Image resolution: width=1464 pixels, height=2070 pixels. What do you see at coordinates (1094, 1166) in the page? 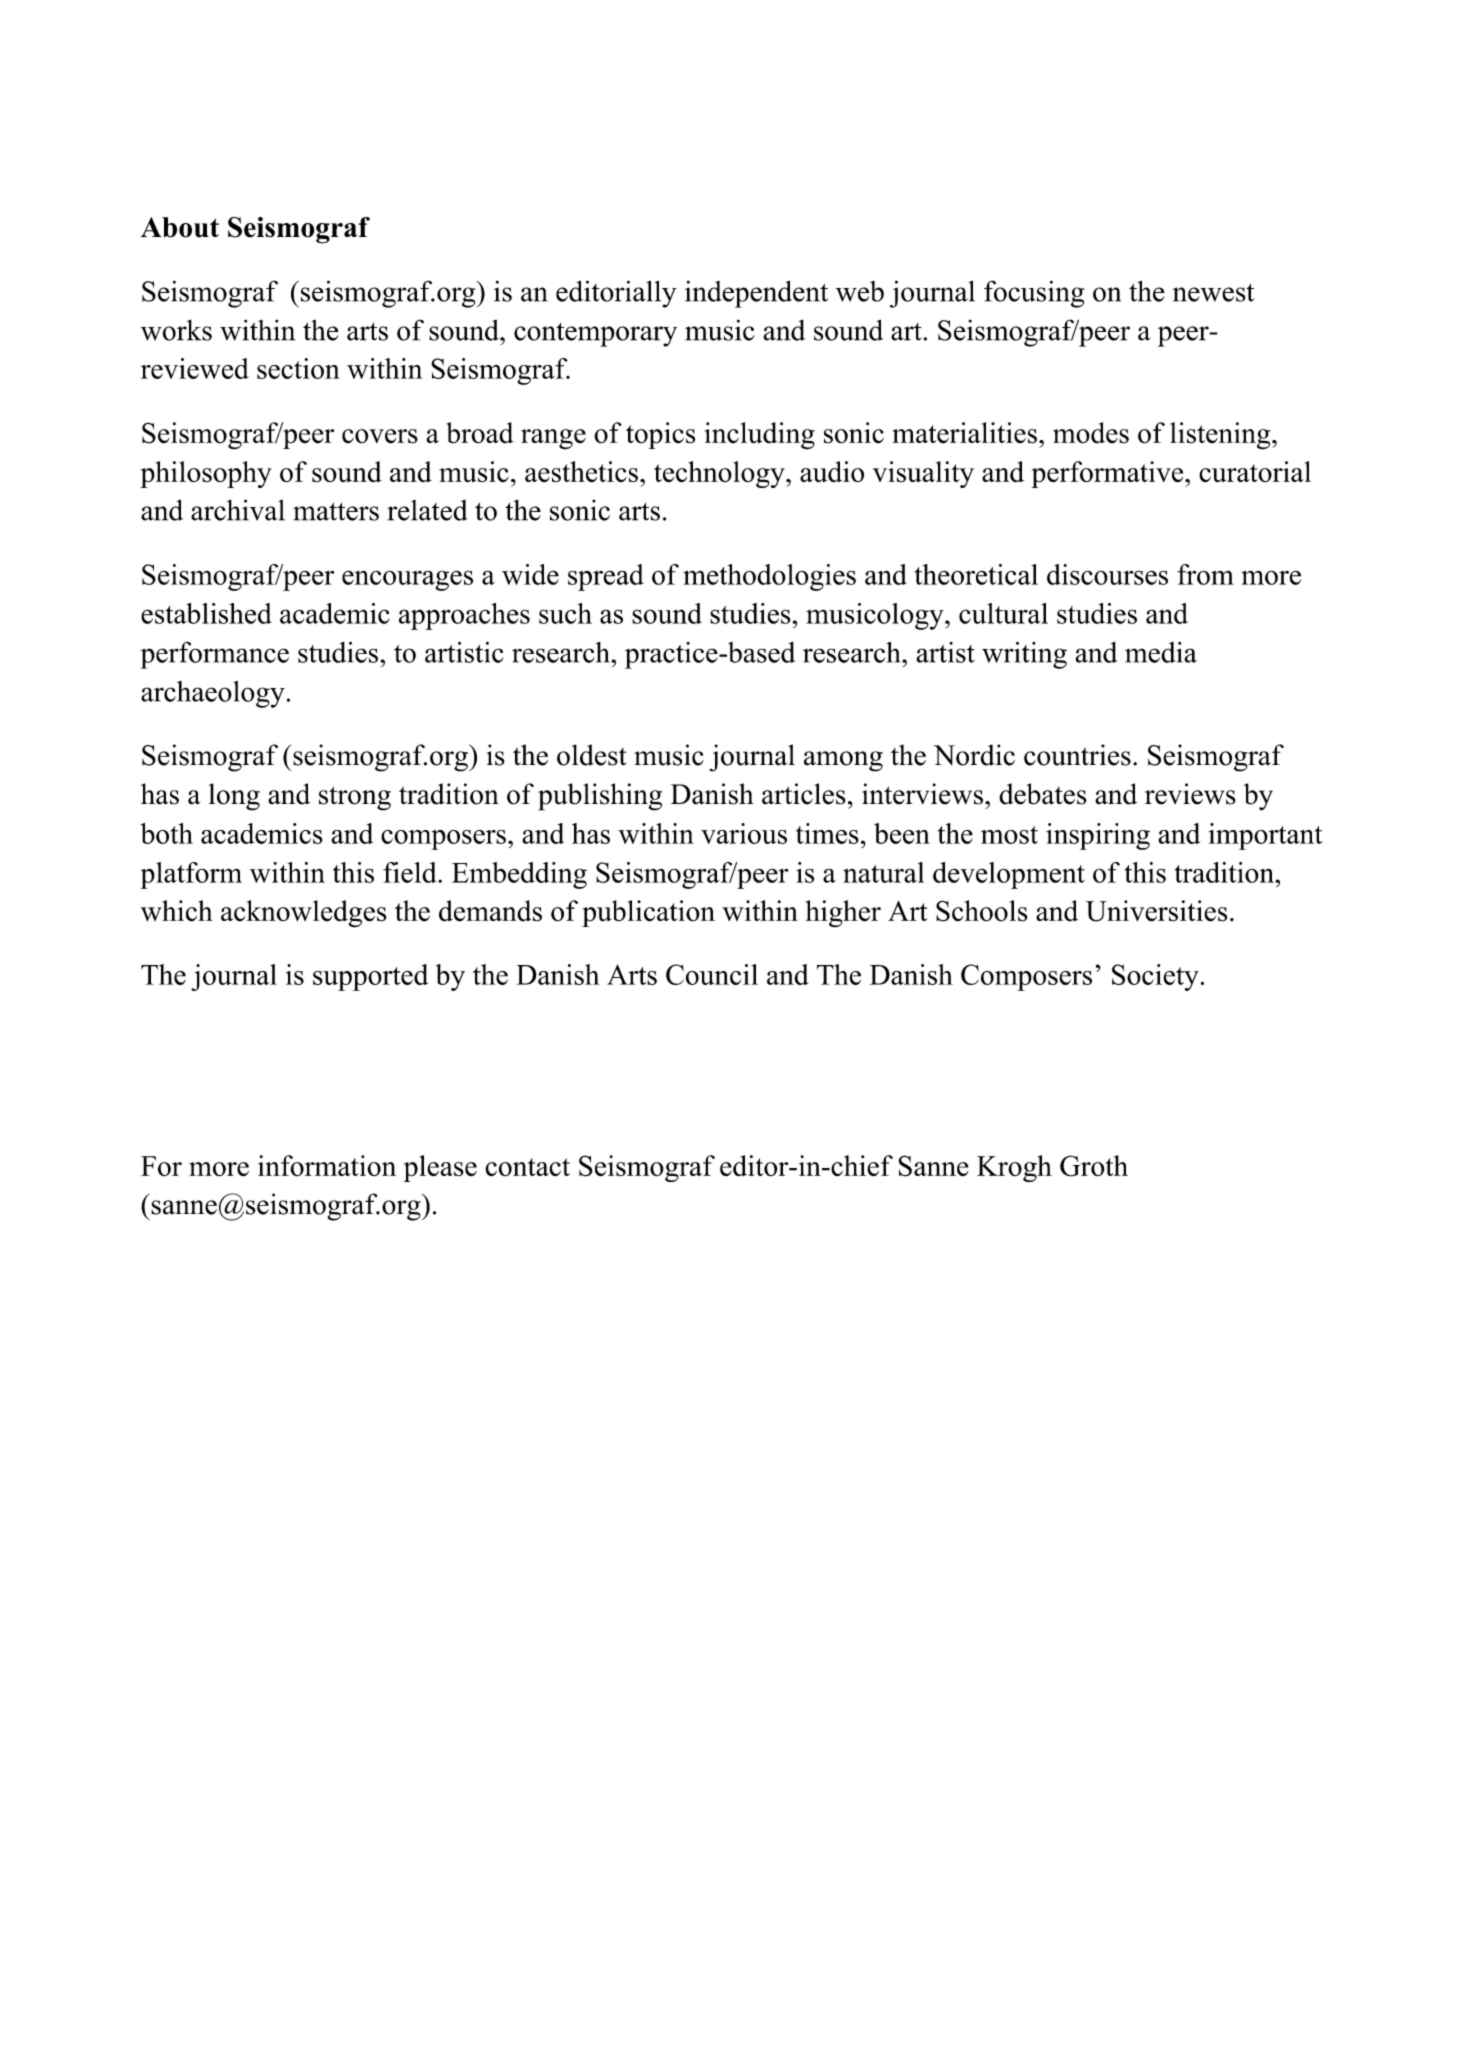
I see `Groth` at bounding box center [1094, 1166].
